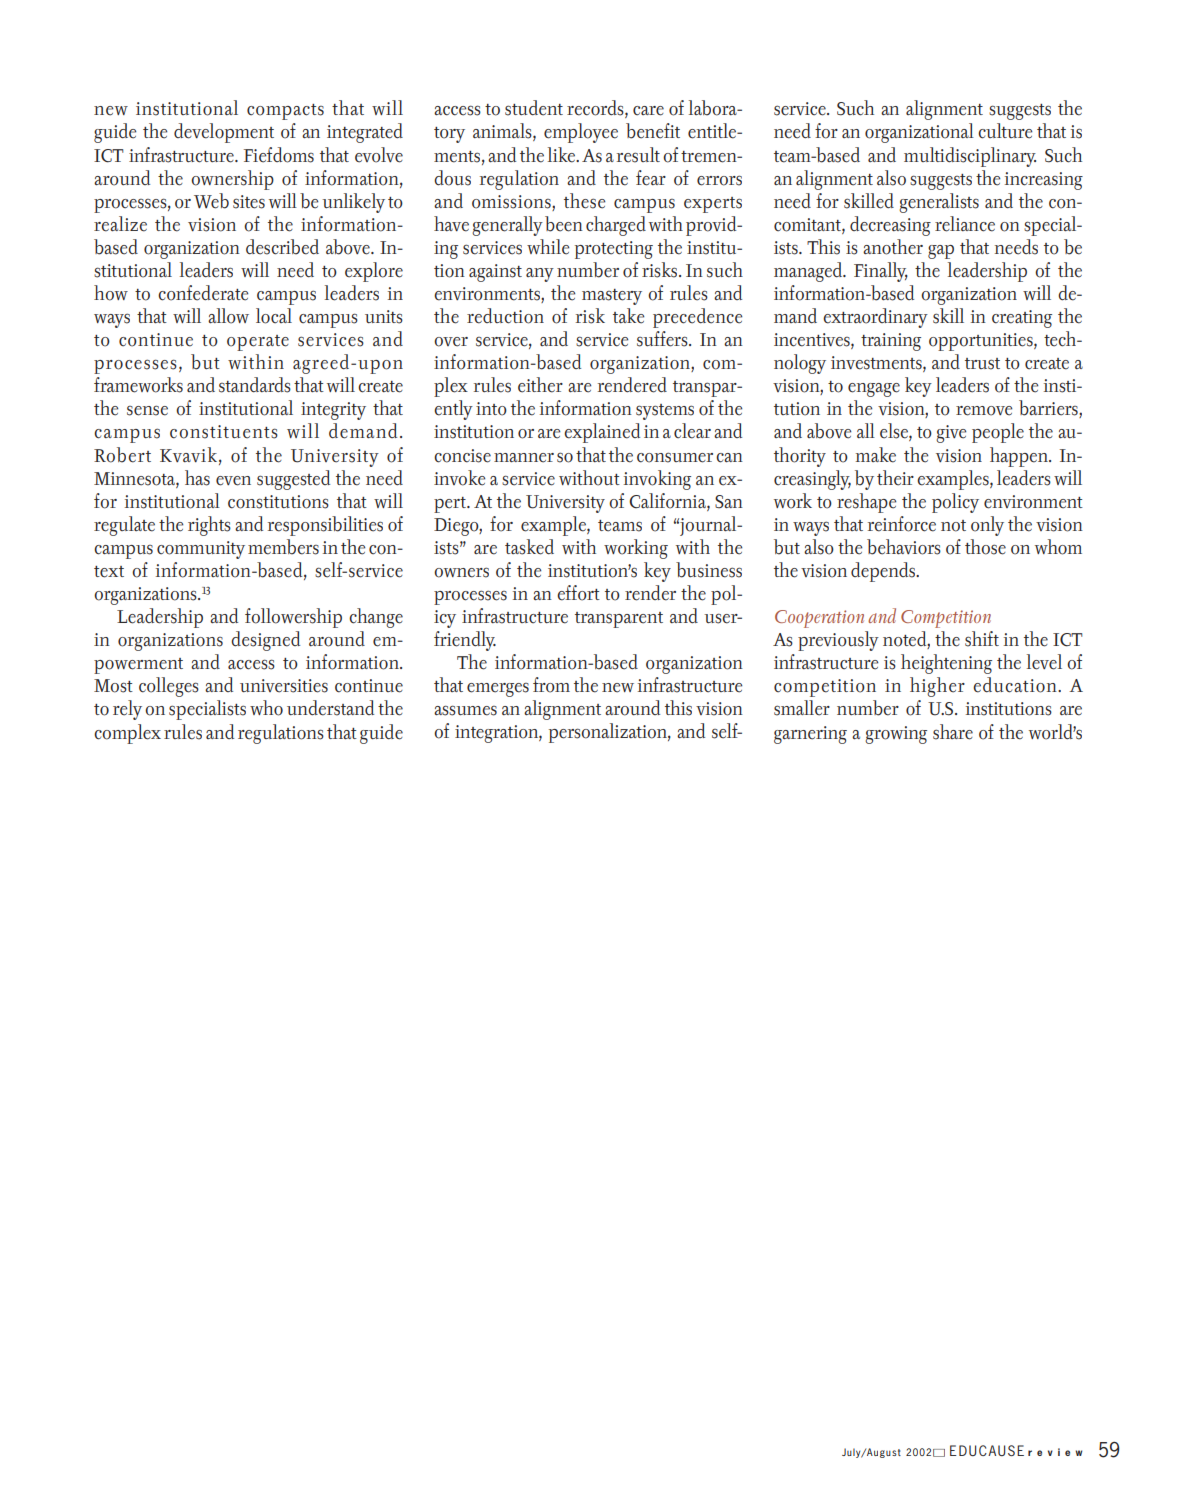  Describe the element at coordinates (881, 272) in the screenshot. I see `Finally` at that location.
